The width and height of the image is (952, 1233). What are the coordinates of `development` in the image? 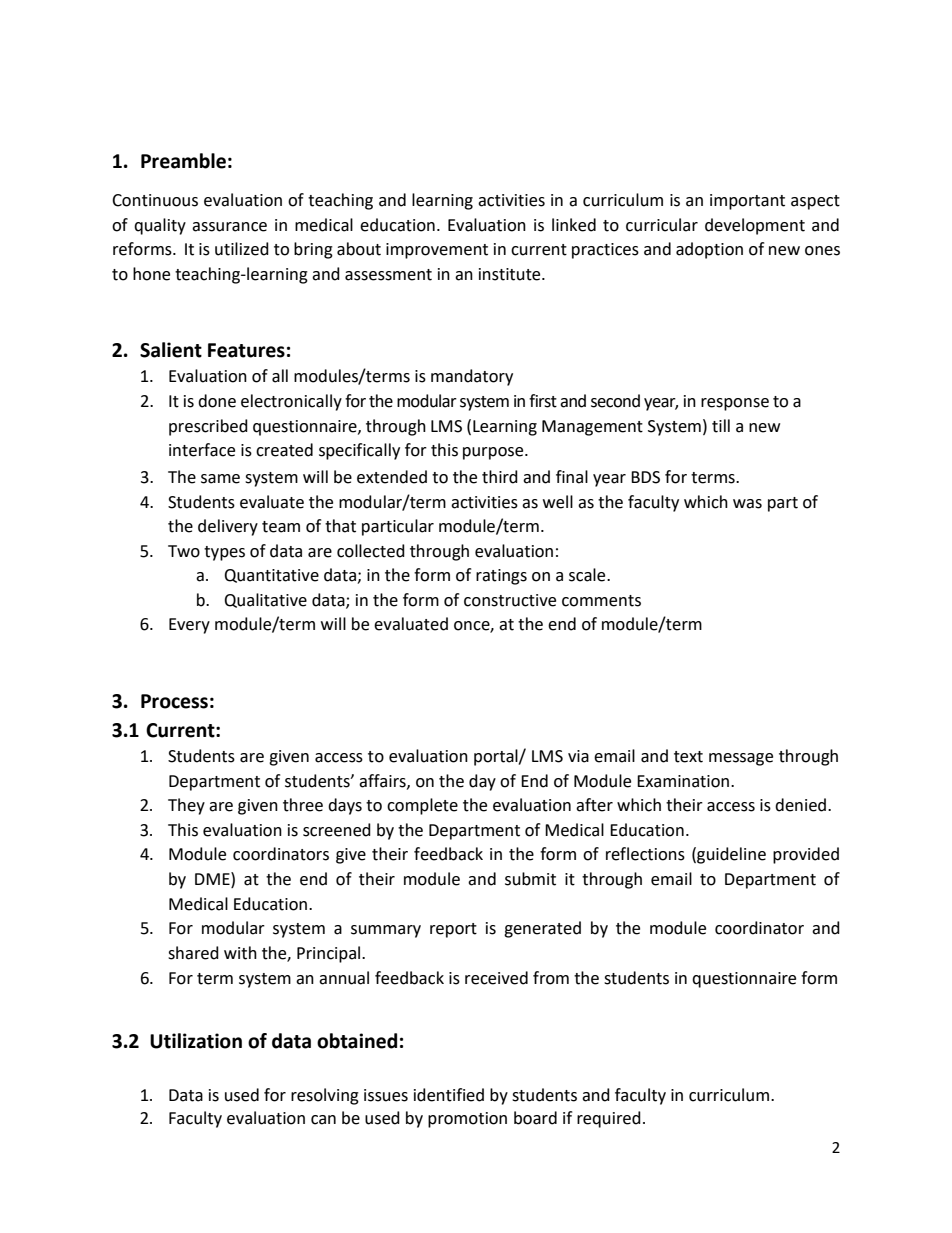 It's located at (755, 226).
